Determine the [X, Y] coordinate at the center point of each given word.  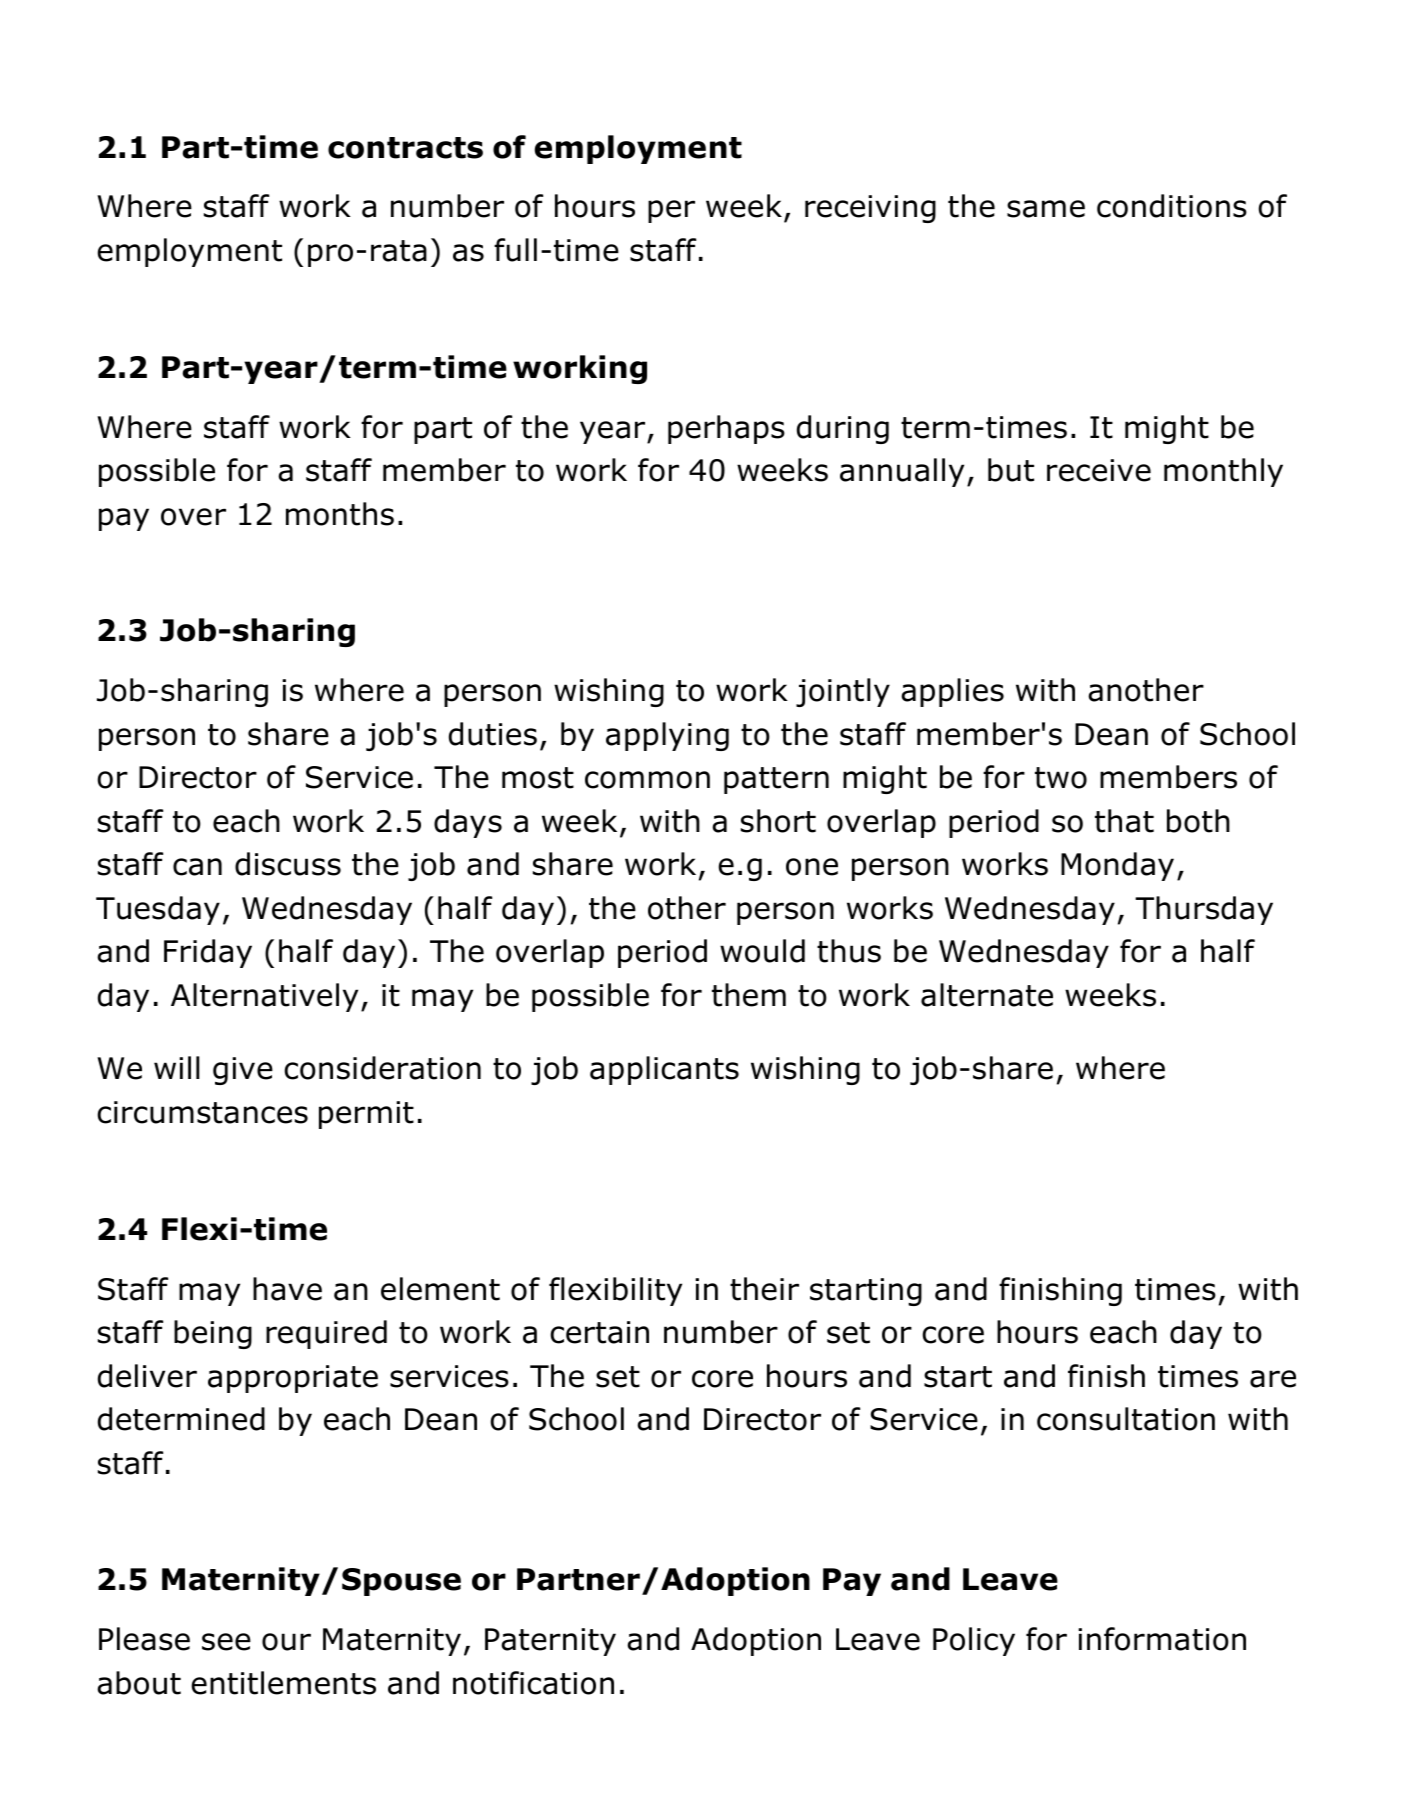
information [1162, 1639]
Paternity [550, 1642]
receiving [870, 209]
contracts [405, 148]
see [226, 1642]
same [1046, 209]
